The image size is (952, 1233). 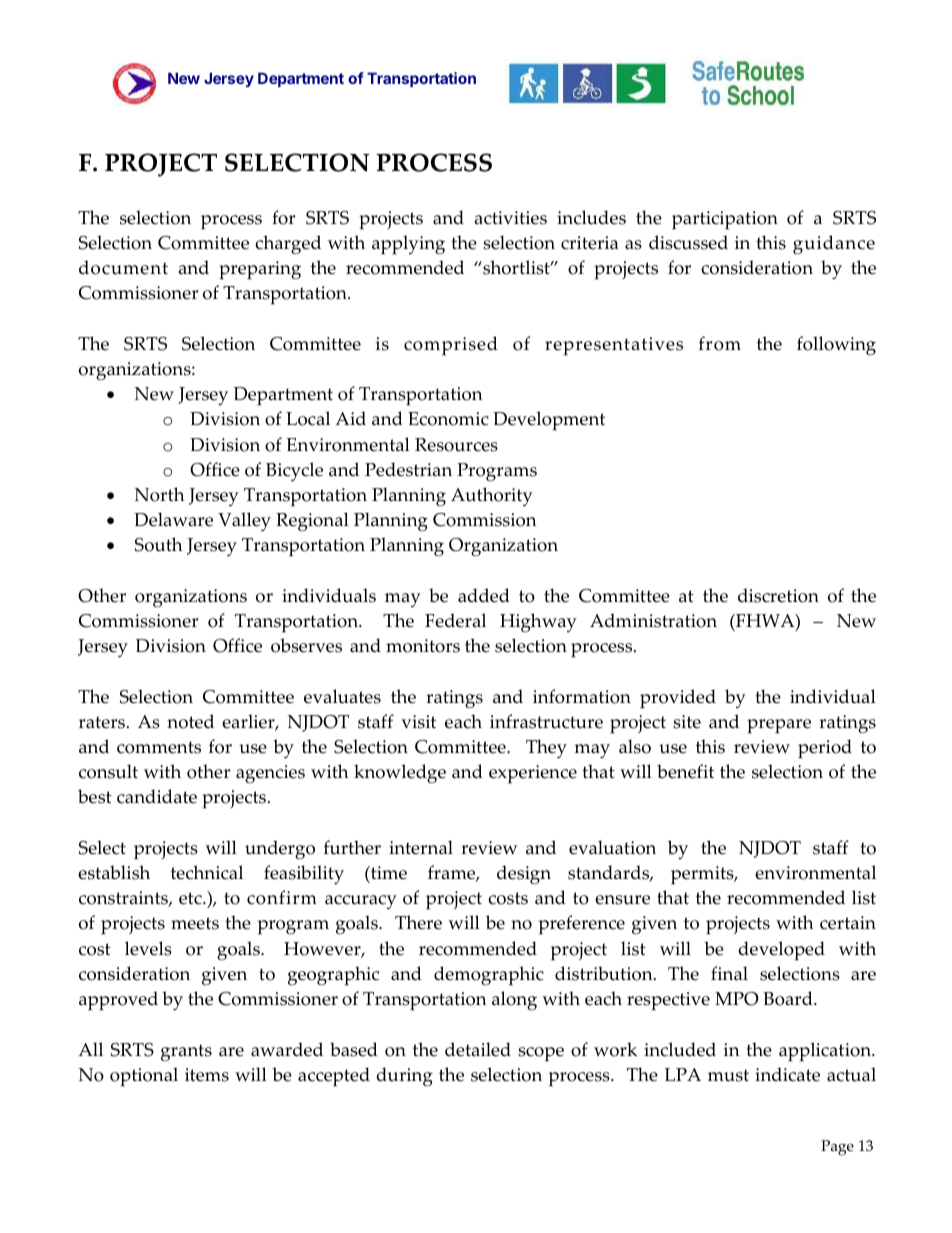 I want to click on noted, so click(x=190, y=721).
